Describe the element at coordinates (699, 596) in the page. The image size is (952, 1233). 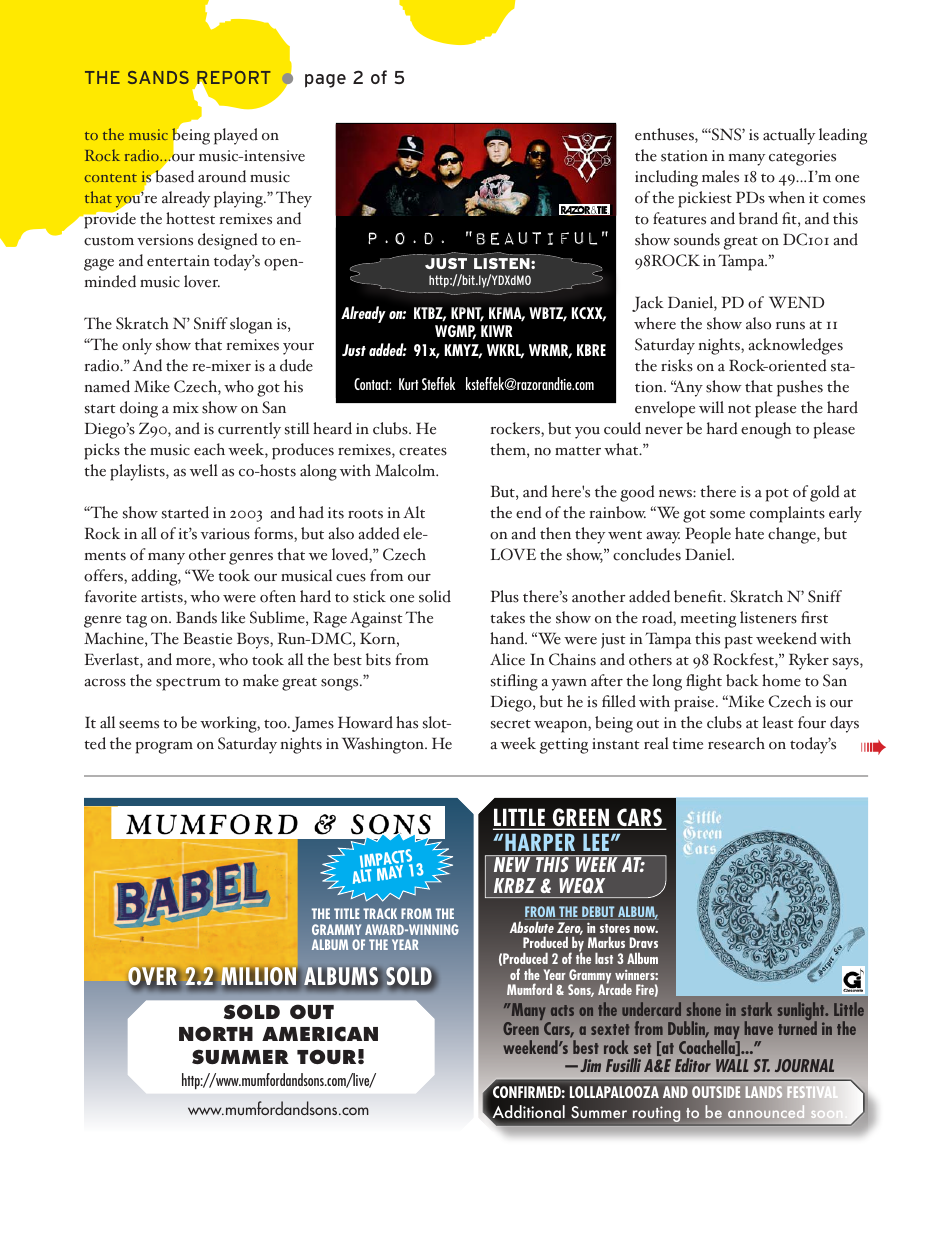
I see `benefit` at that location.
